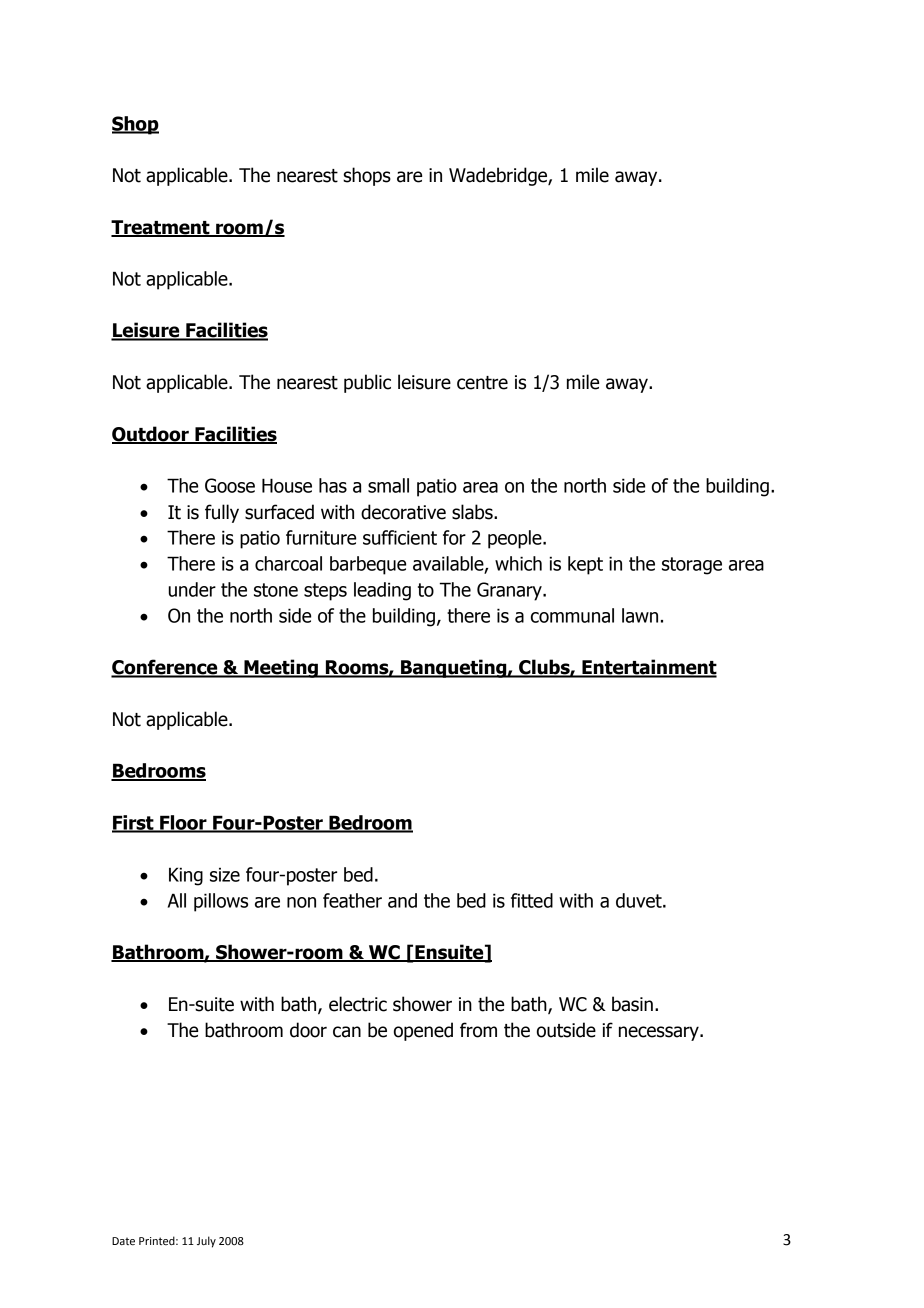 This screenshot has width=924, height=1308. What do you see at coordinates (161, 228) in the screenshot?
I see `Treatment` at bounding box center [161, 228].
